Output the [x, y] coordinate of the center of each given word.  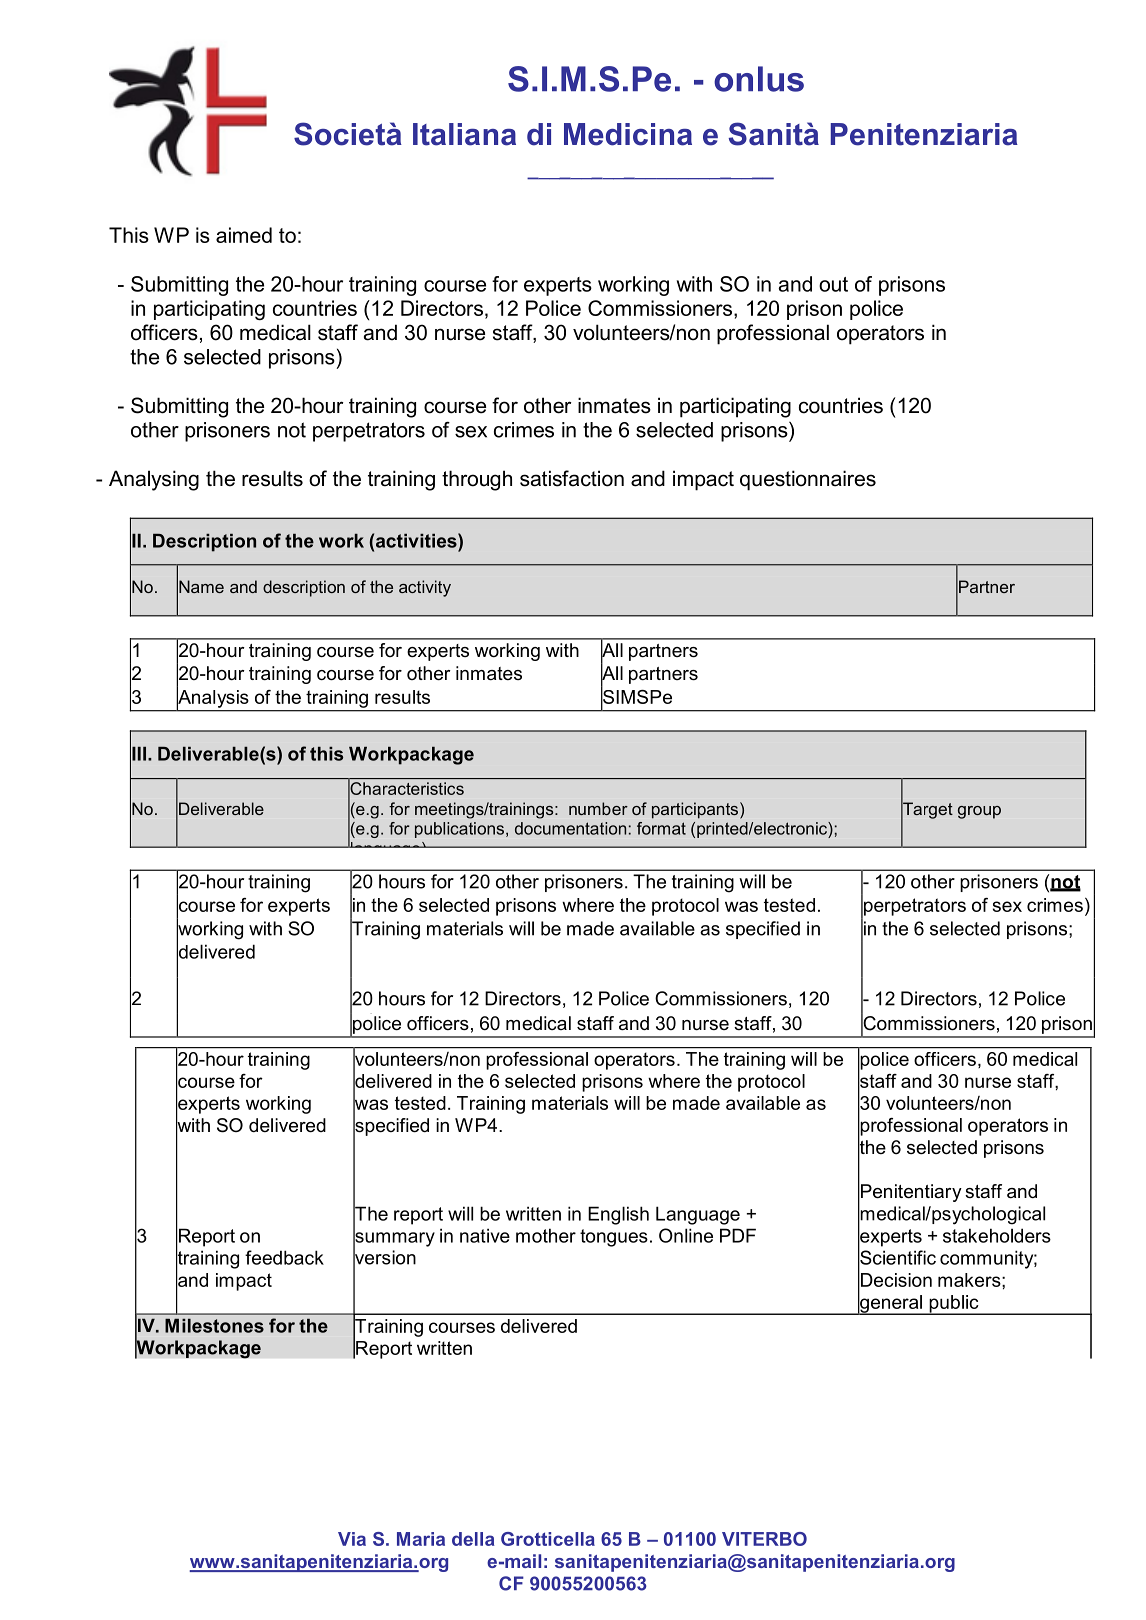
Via [352, 1539]
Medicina [628, 134]
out [833, 284]
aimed [244, 235]
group [979, 812]
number [598, 808]
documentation [570, 828]
